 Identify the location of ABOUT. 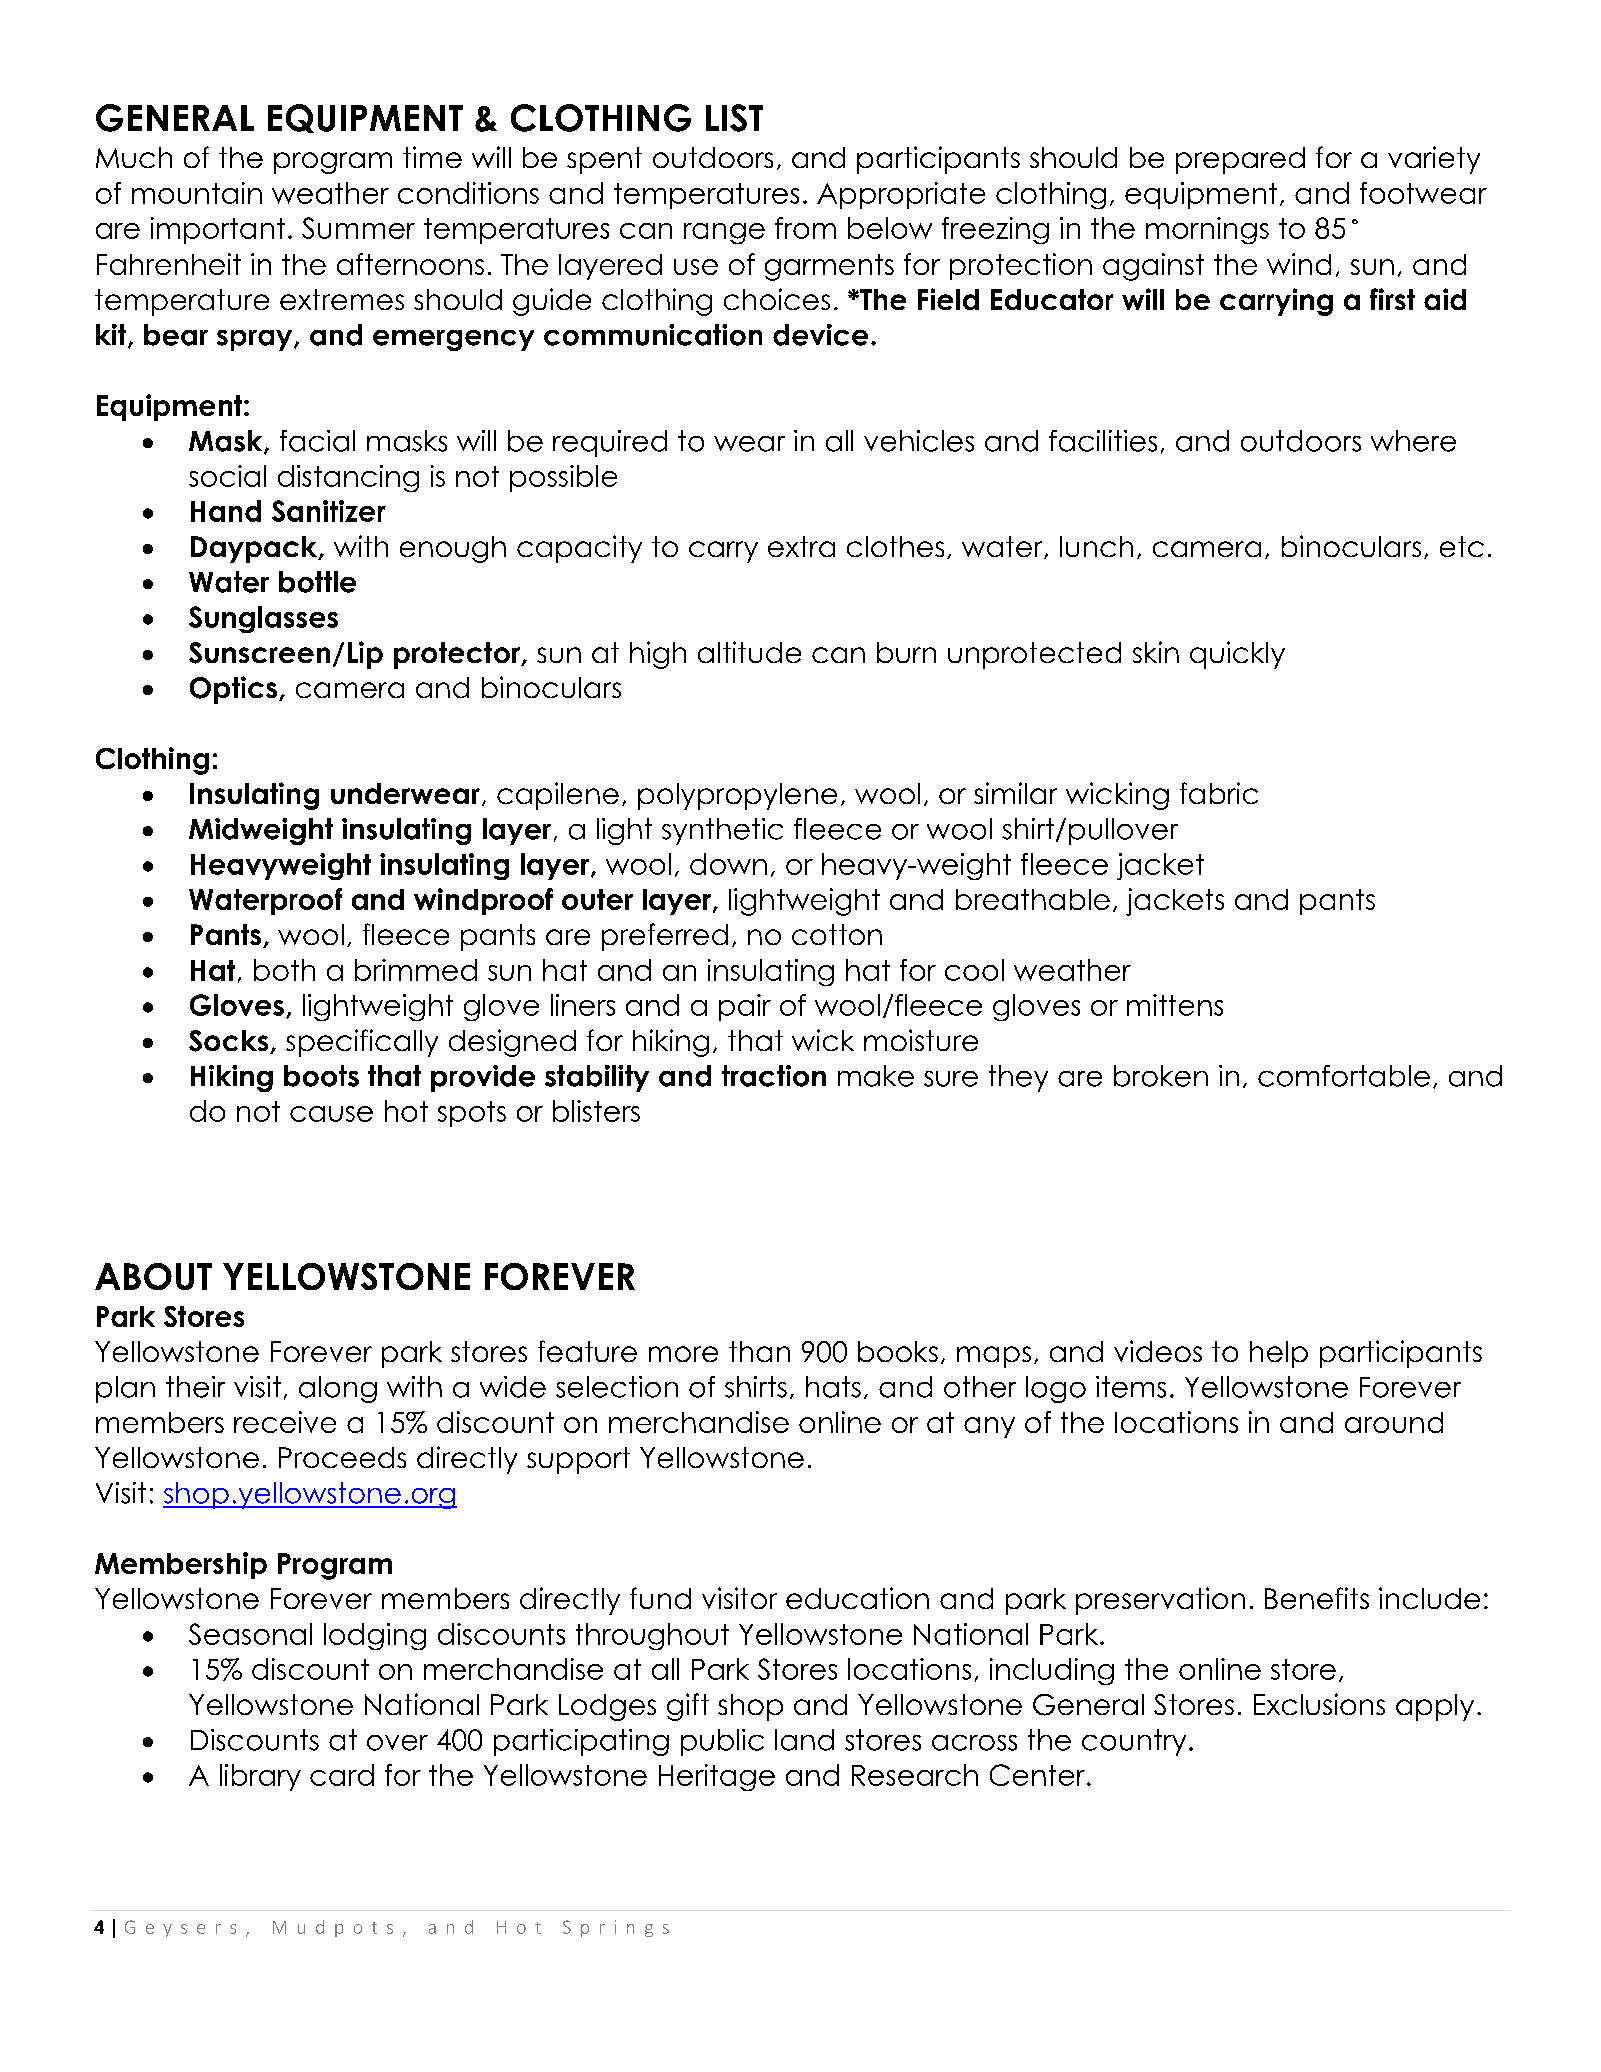
(153, 1276).
